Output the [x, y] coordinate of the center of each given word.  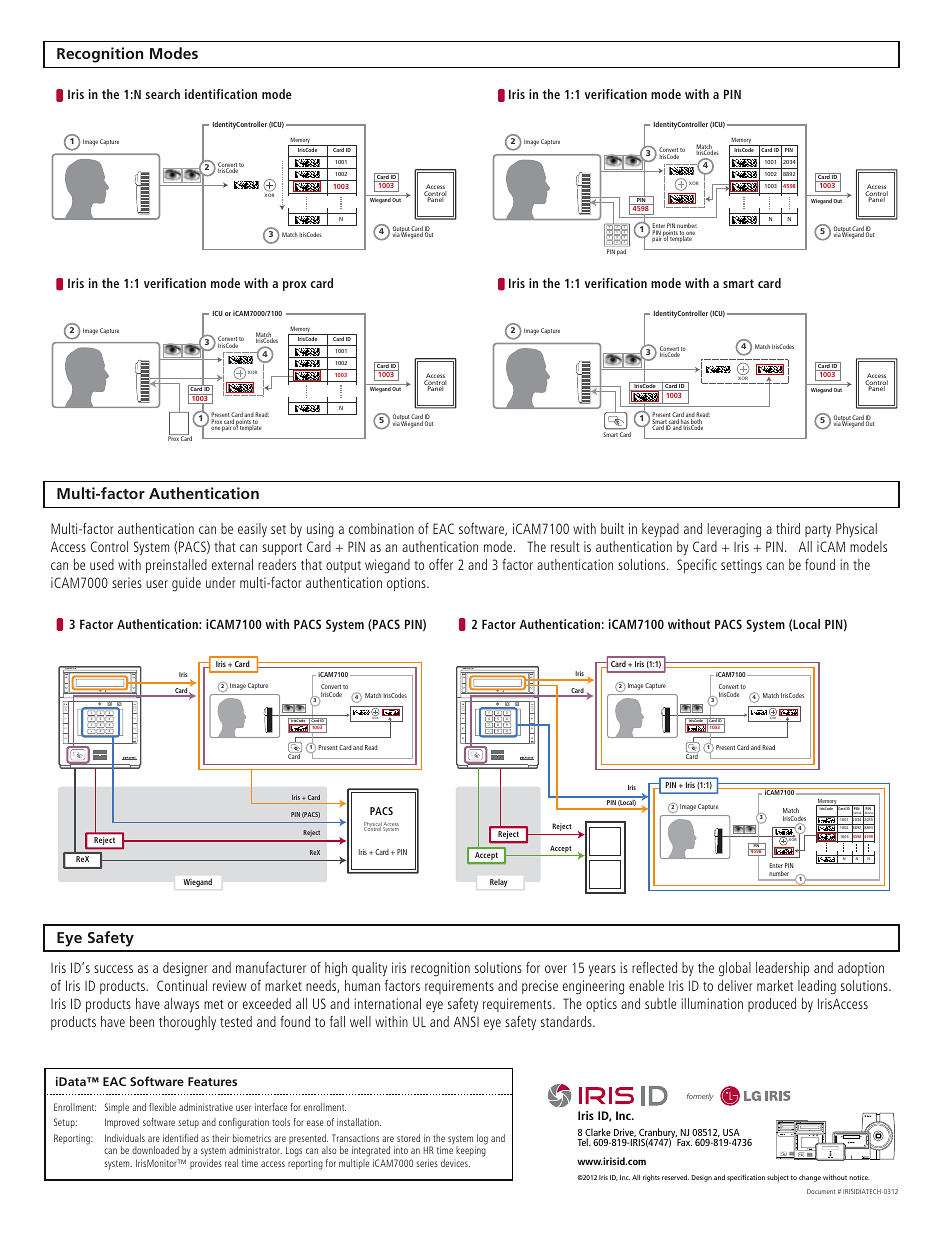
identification [221, 94]
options [407, 584]
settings [741, 566]
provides [206, 1164]
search [162, 94]
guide [186, 584]
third [788, 528]
